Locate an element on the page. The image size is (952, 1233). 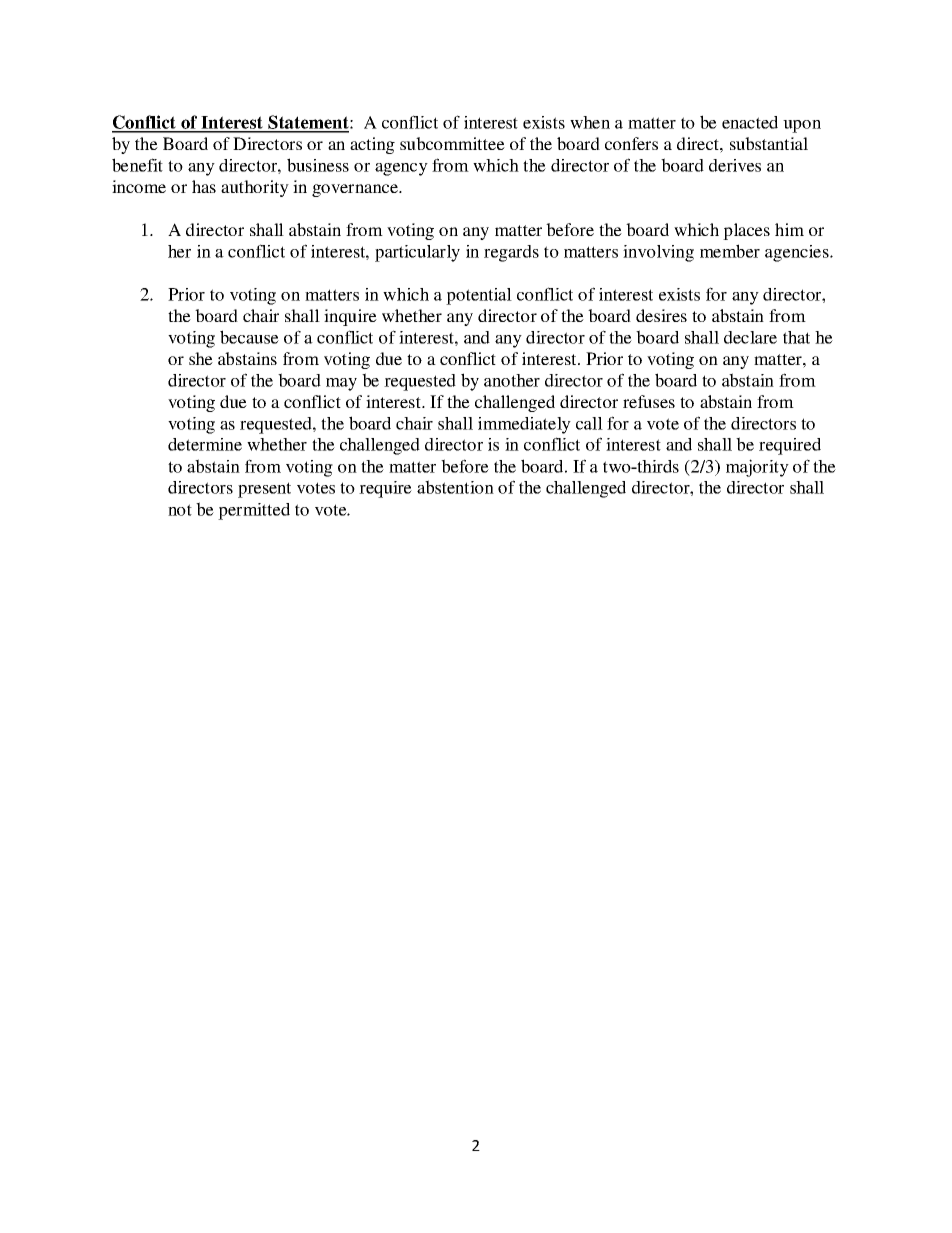
she is located at coordinates (201, 358).
